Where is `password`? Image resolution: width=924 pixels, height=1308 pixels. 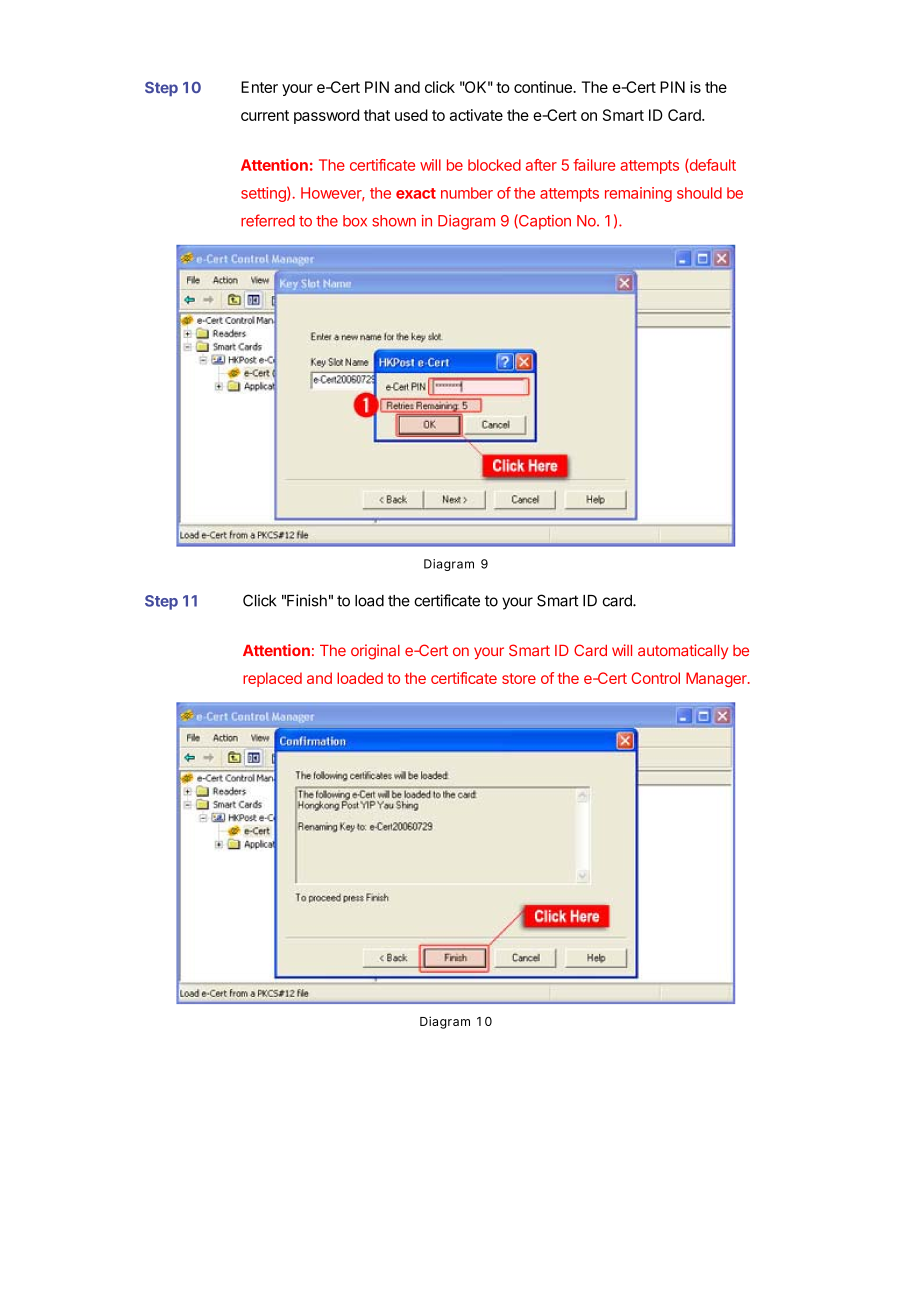
password is located at coordinates (326, 116).
